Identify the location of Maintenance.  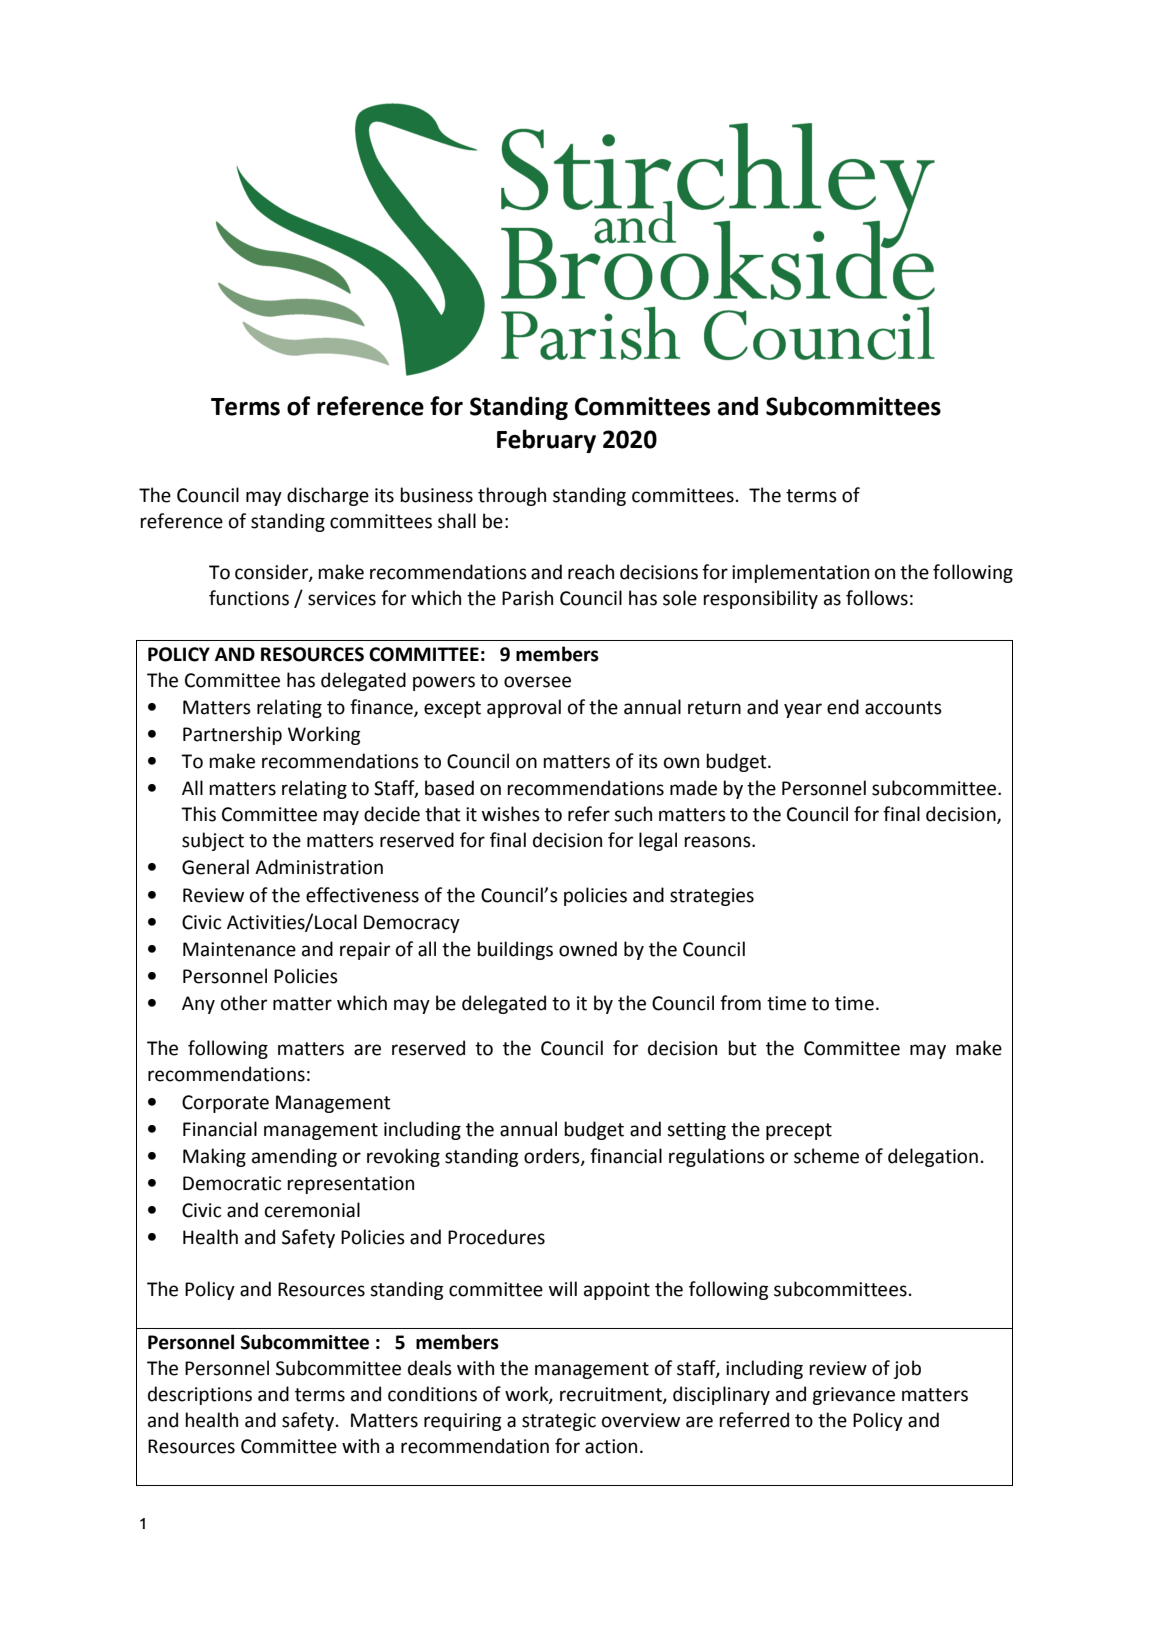
(239, 949).
